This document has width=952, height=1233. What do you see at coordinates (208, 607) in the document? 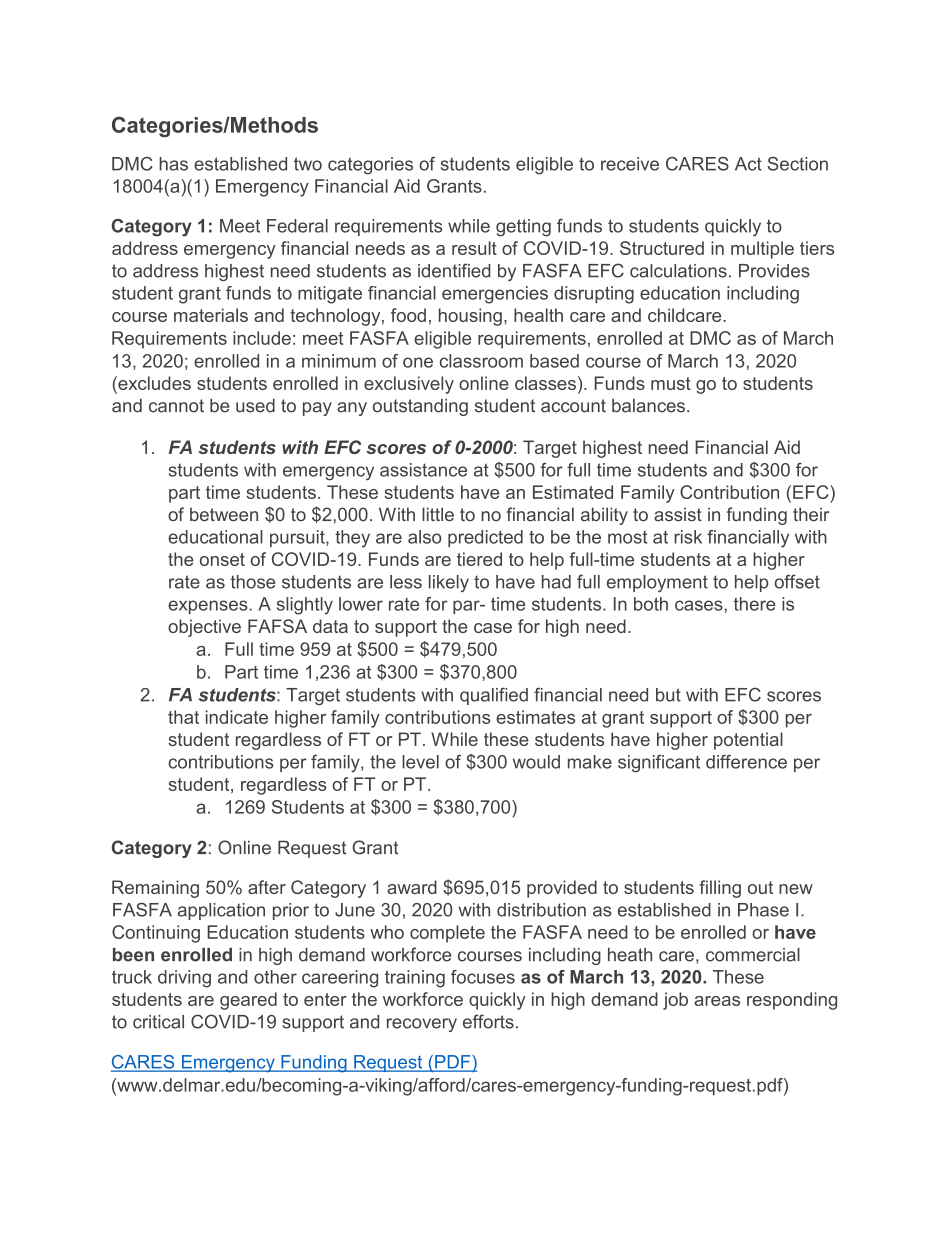
I see `expenses` at bounding box center [208, 607].
